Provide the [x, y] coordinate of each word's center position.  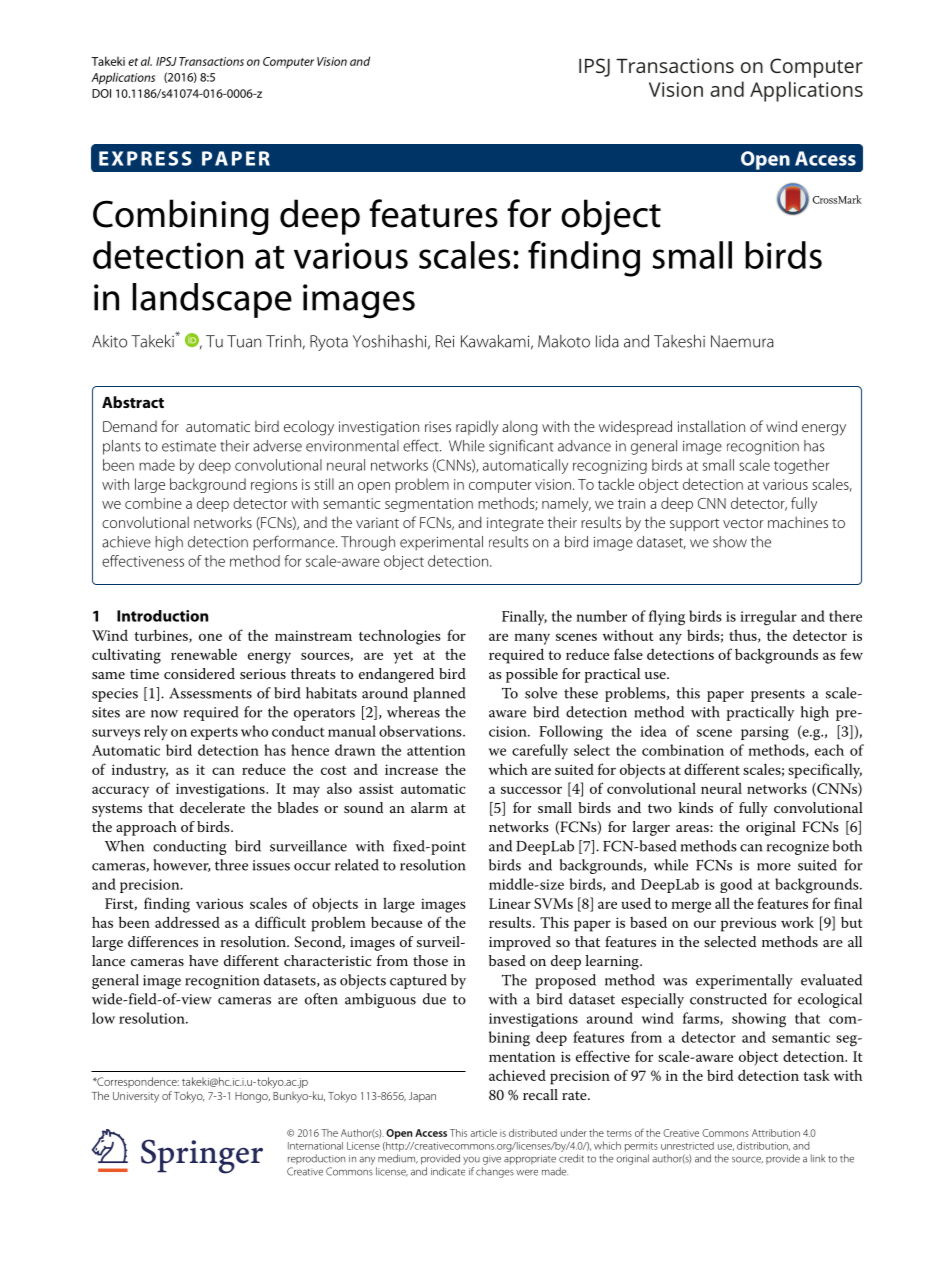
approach [146, 828]
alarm [429, 807]
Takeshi [679, 341]
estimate [189, 446]
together [802, 466]
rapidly [477, 428]
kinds [696, 807]
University [136, 1097]
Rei [445, 341]
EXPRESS [145, 158]
